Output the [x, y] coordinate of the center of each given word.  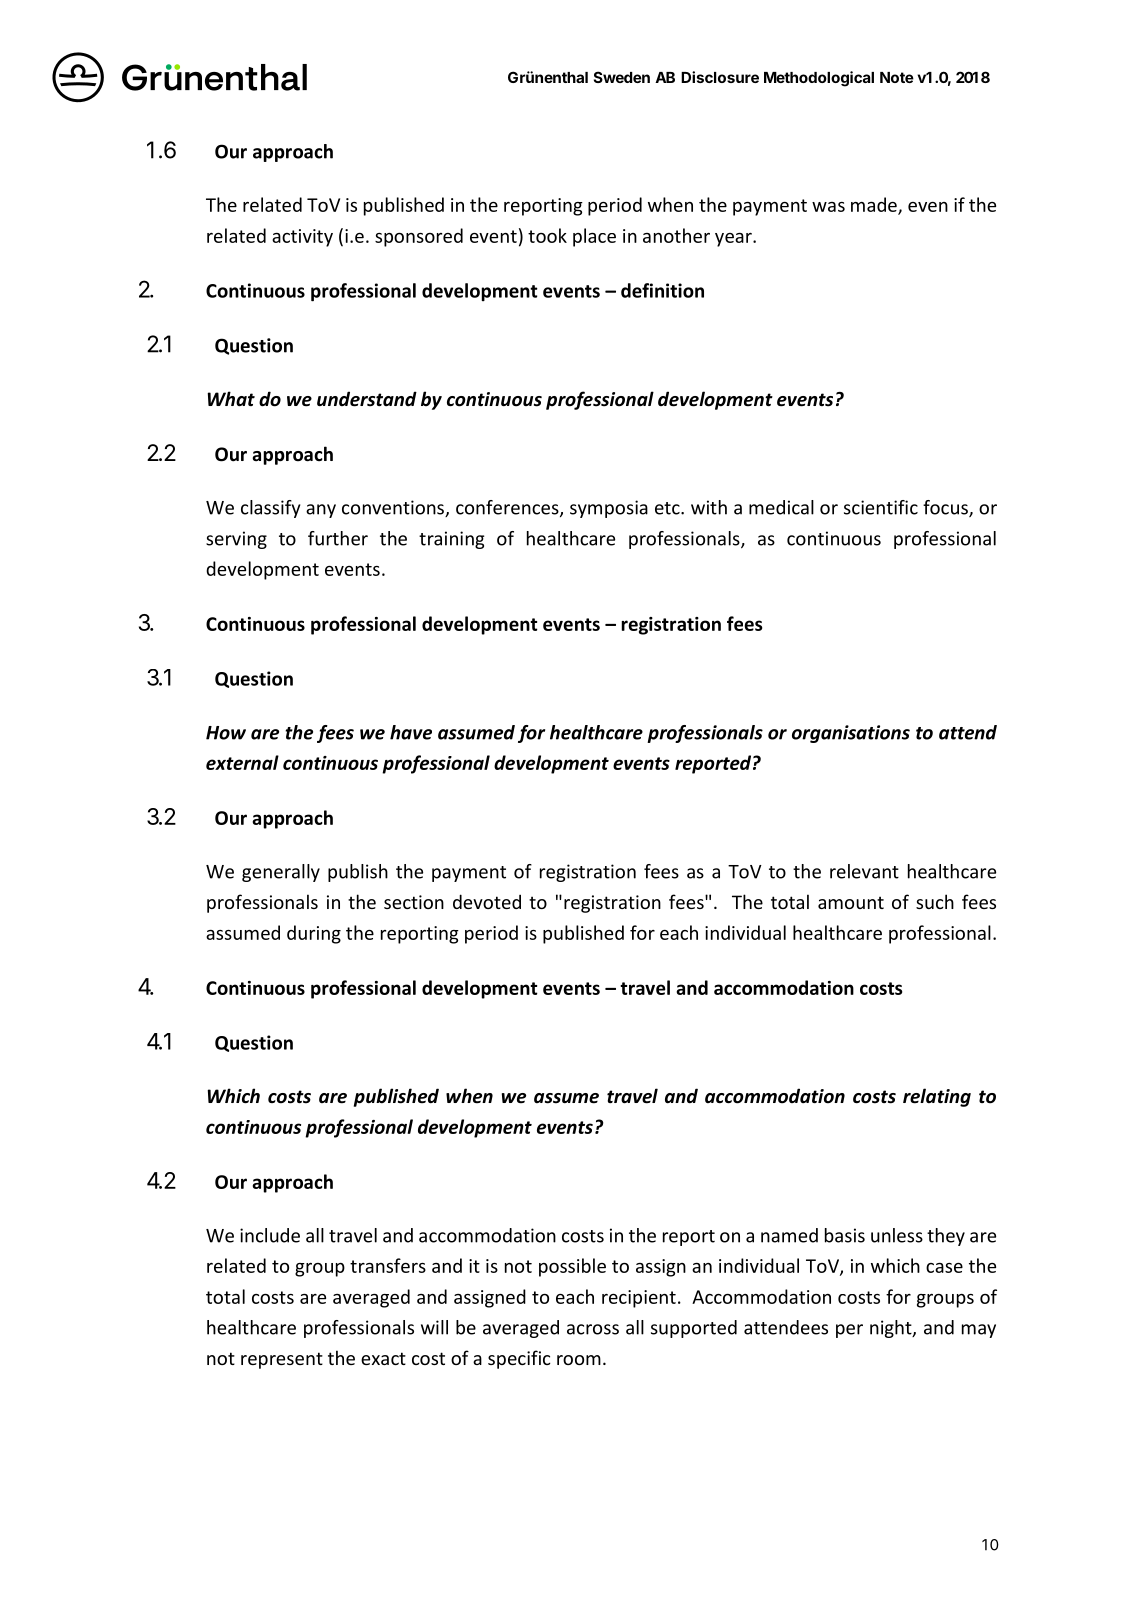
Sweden [622, 77]
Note [897, 77]
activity [302, 238]
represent [282, 1360]
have [411, 732]
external [242, 762]
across [593, 1329]
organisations [851, 734]
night [892, 1329]
